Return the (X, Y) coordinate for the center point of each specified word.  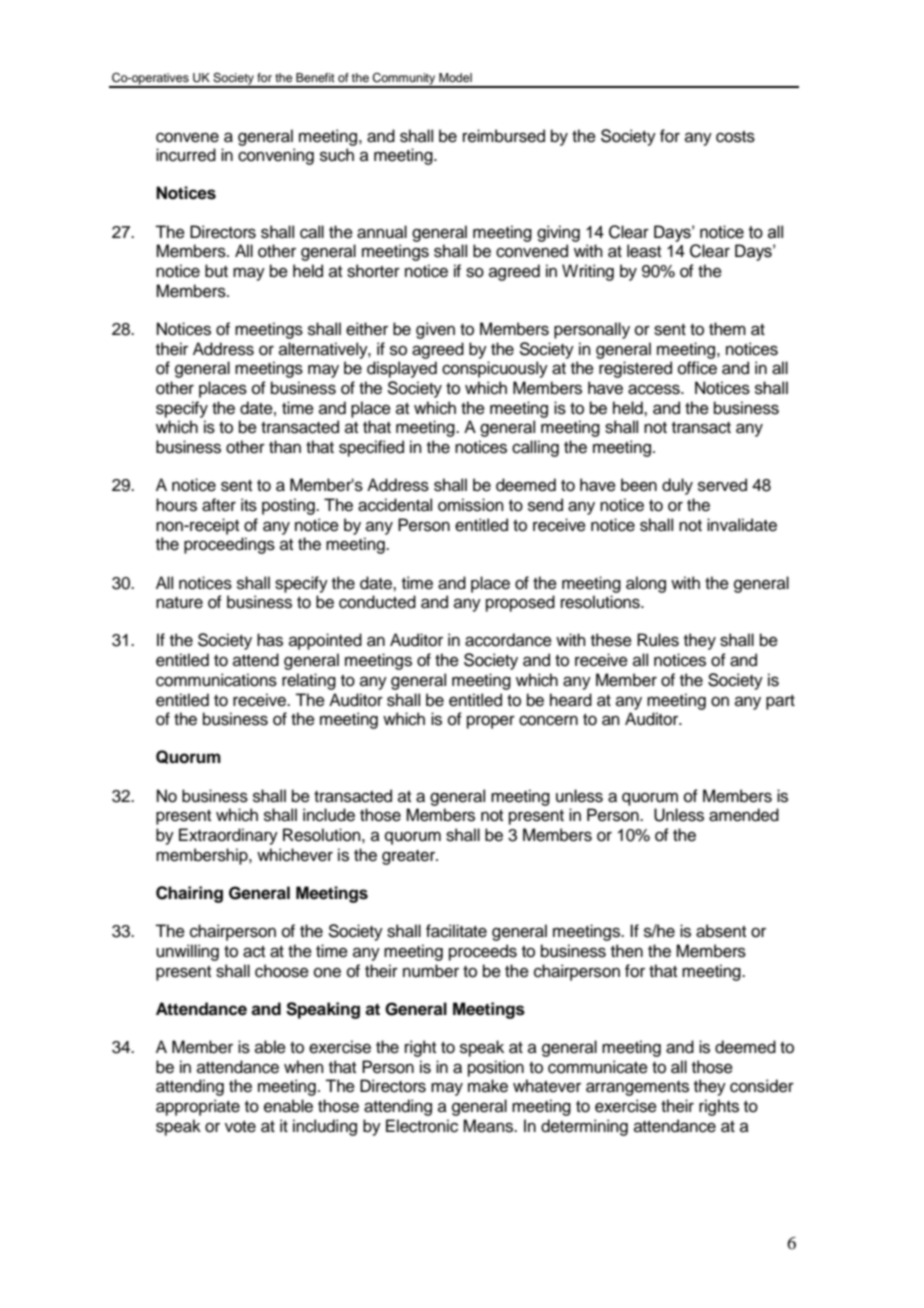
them (727, 329)
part (780, 702)
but (216, 271)
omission (471, 505)
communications (216, 680)
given (435, 330)
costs (735, 137)
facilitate (456, 931)
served (722, 485)
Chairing (189, 894)
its (249, 505)
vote (240, 1127)
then (627, 951)
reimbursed (504, 136)
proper (491, 722)
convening (276, 156)
